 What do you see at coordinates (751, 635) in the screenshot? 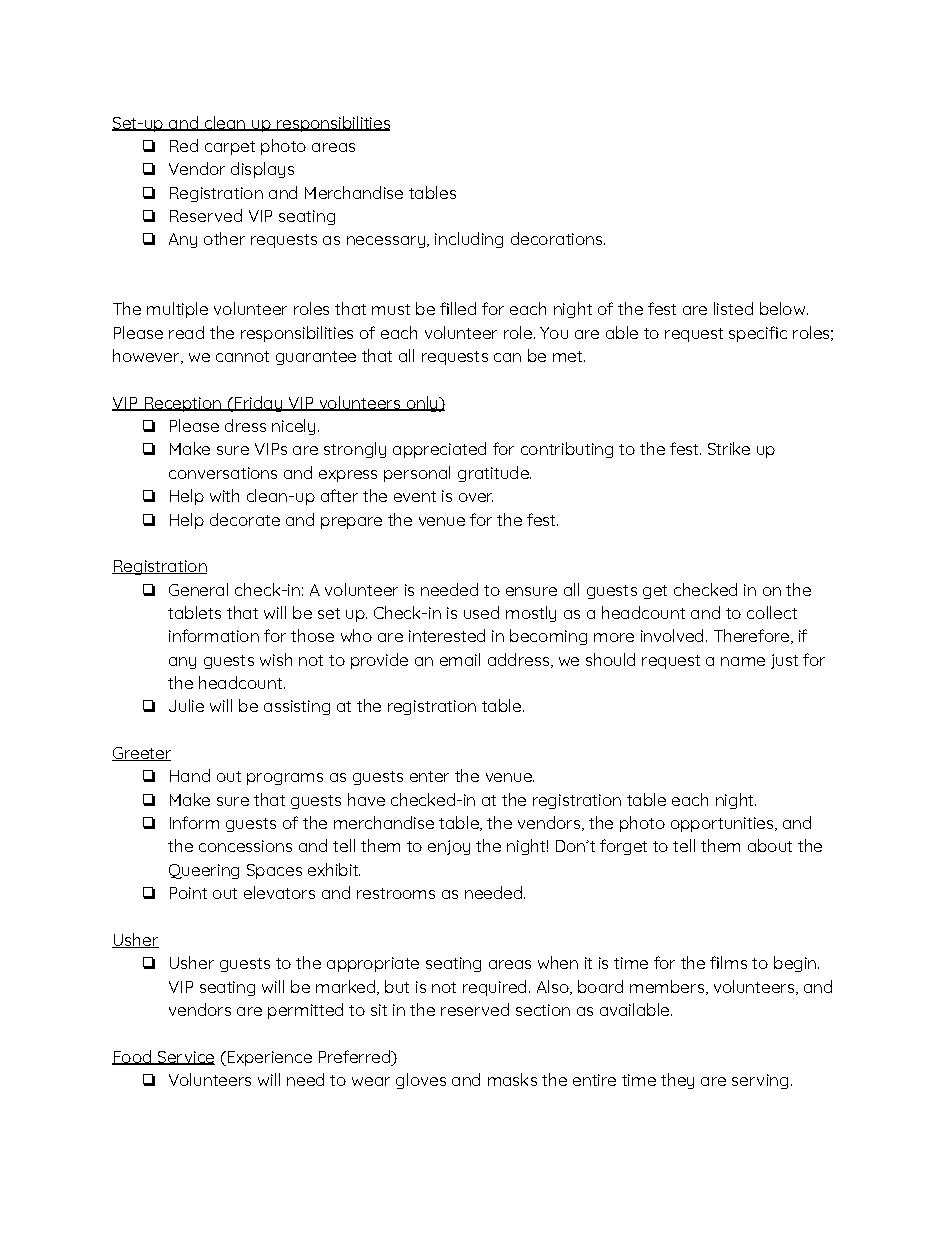
I see `Therefore` at bounding box center [751, 635].
